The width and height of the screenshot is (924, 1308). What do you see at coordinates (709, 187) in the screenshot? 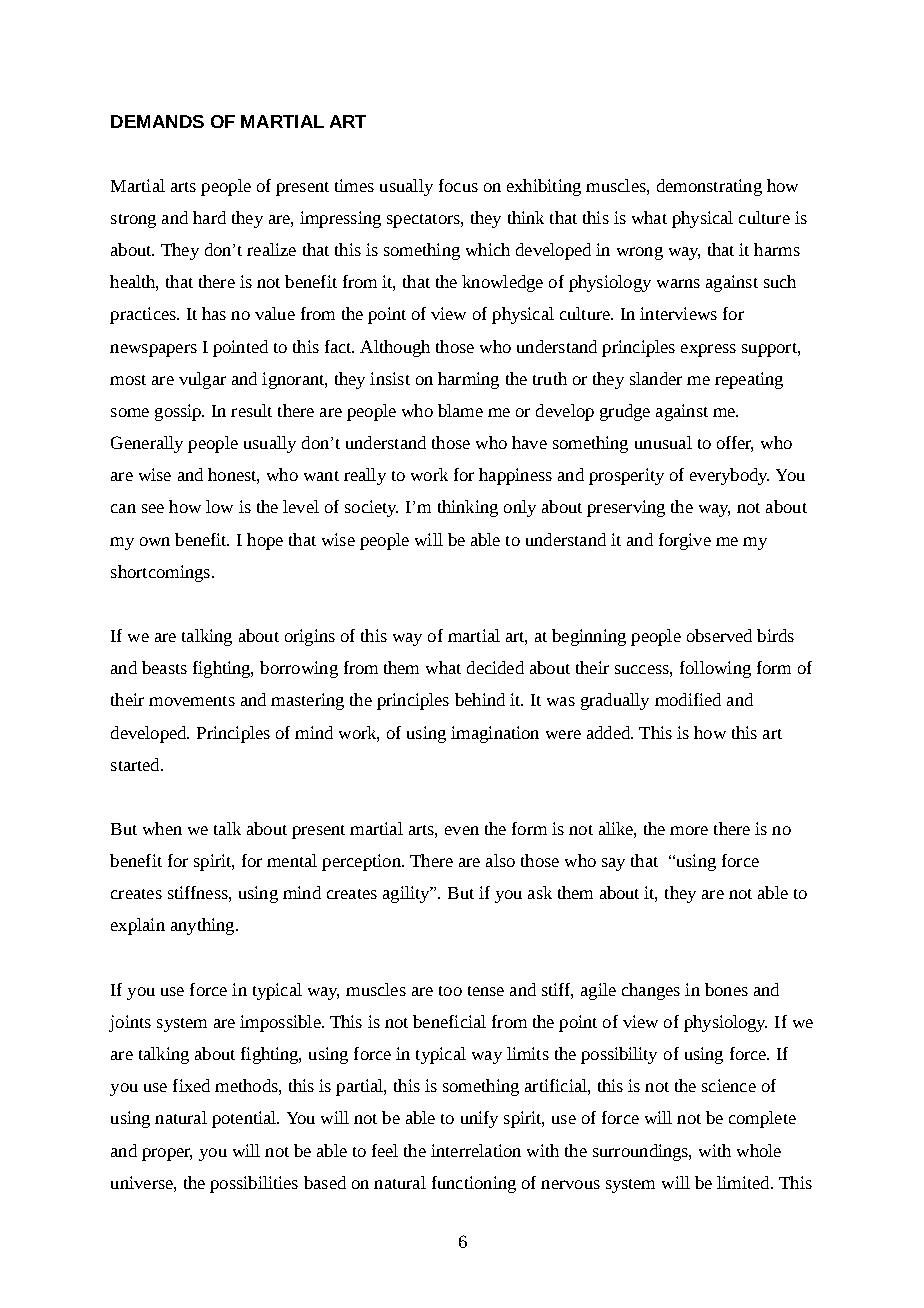
I see `demonstrating` at bounding box center [709, 187].
